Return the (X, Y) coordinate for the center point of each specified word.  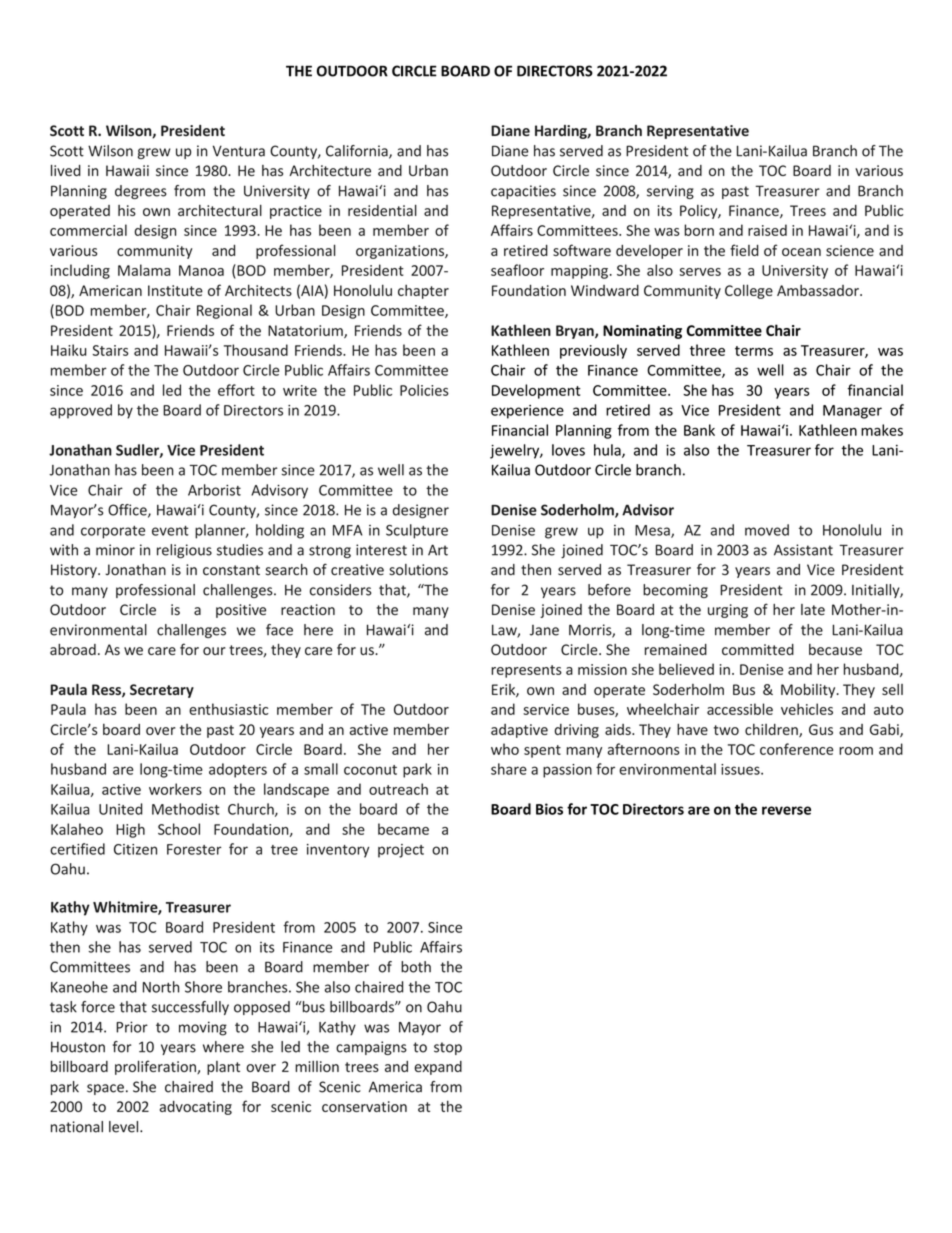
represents (526, 671)
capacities (523, 192)
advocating (196, 1108)
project (401, 851)
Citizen (135, 849)
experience (527, 412)
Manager (852, 412)
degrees (141, 192)
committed (758, 649)
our (214, 651)
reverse (786, 810)
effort (236, 390)
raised (767, 230)
